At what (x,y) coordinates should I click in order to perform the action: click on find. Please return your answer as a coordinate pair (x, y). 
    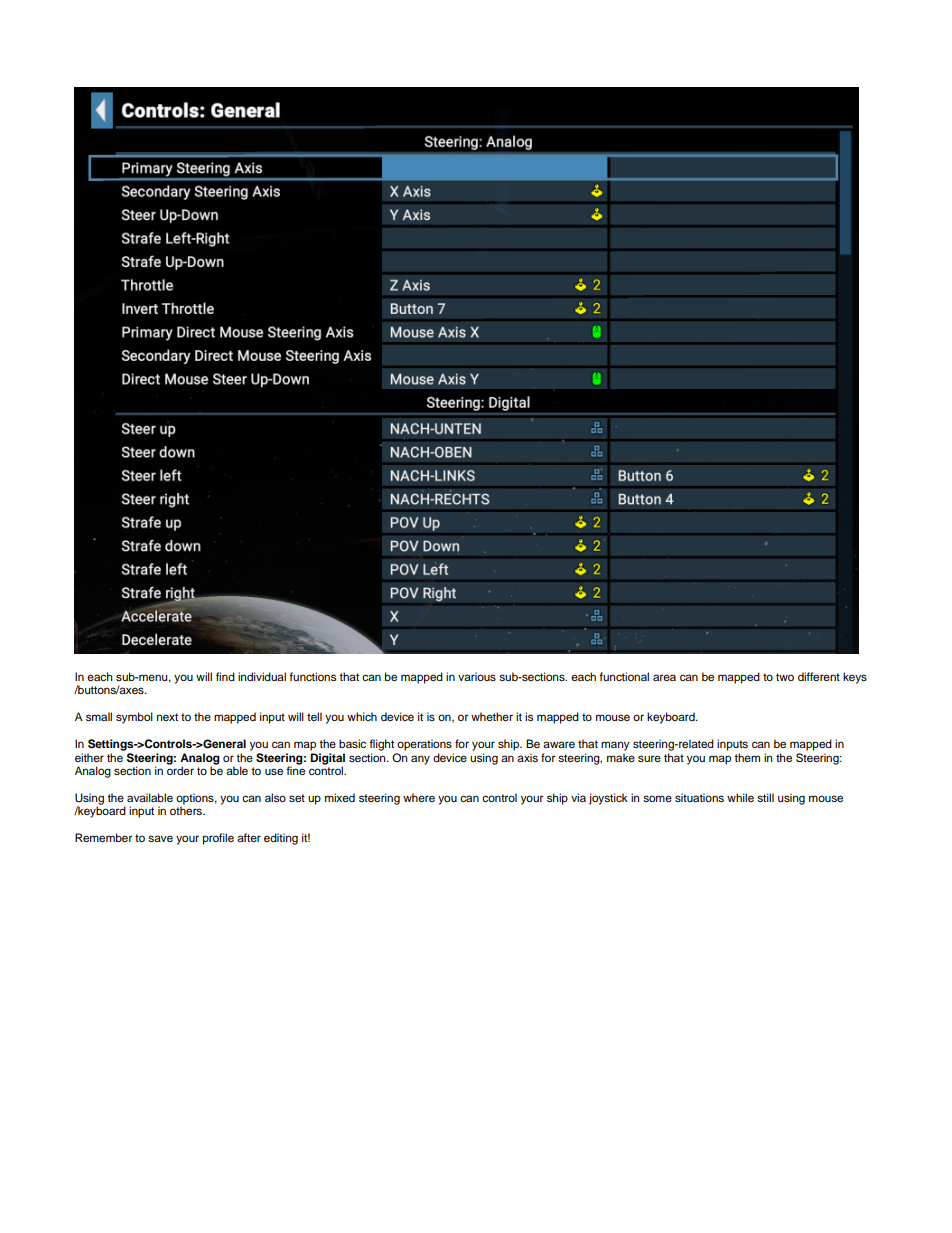
    Looking at the image, I should click on (225, 676).
